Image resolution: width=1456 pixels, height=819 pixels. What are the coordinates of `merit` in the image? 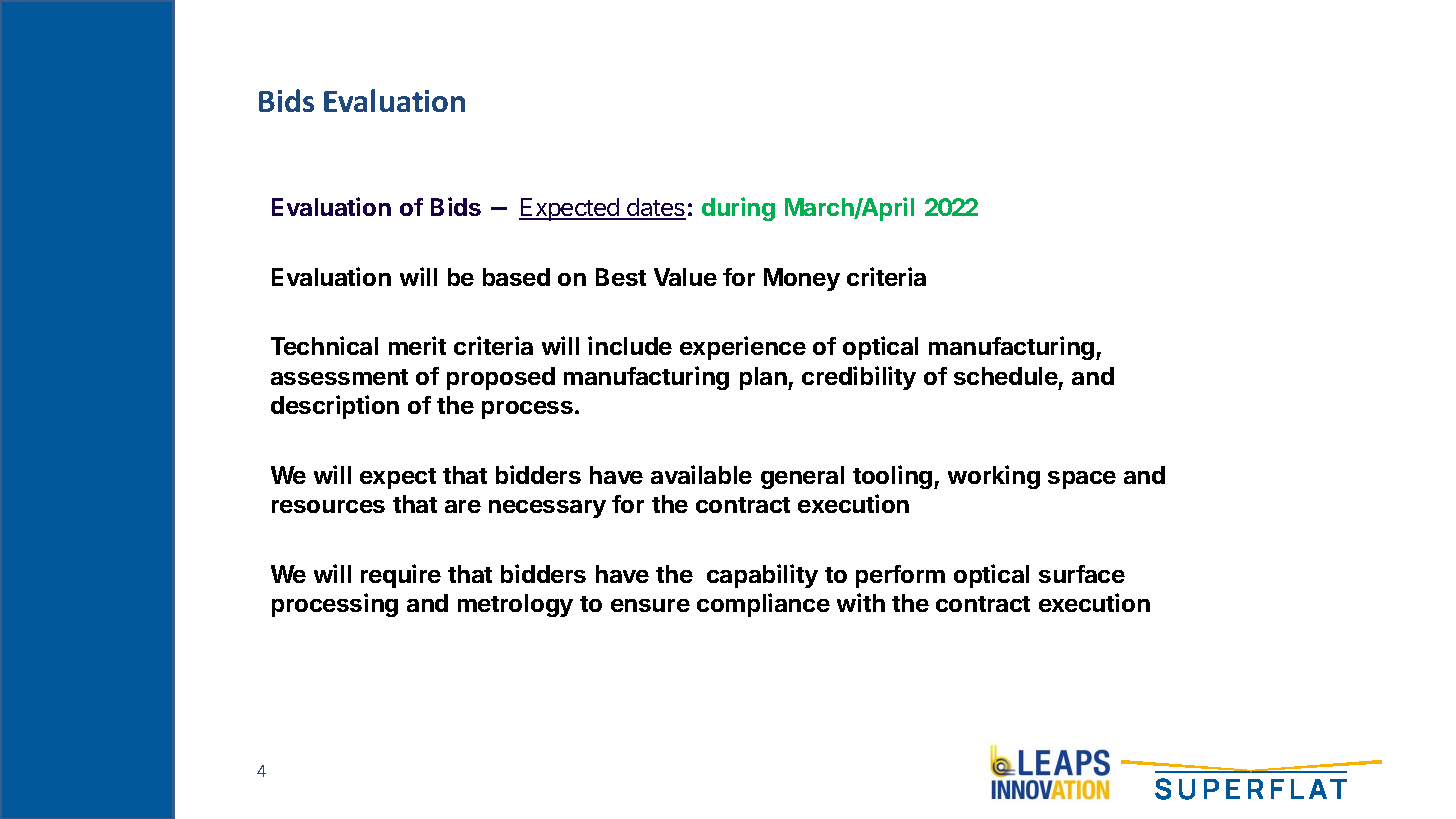 It's located at (417, 345).
